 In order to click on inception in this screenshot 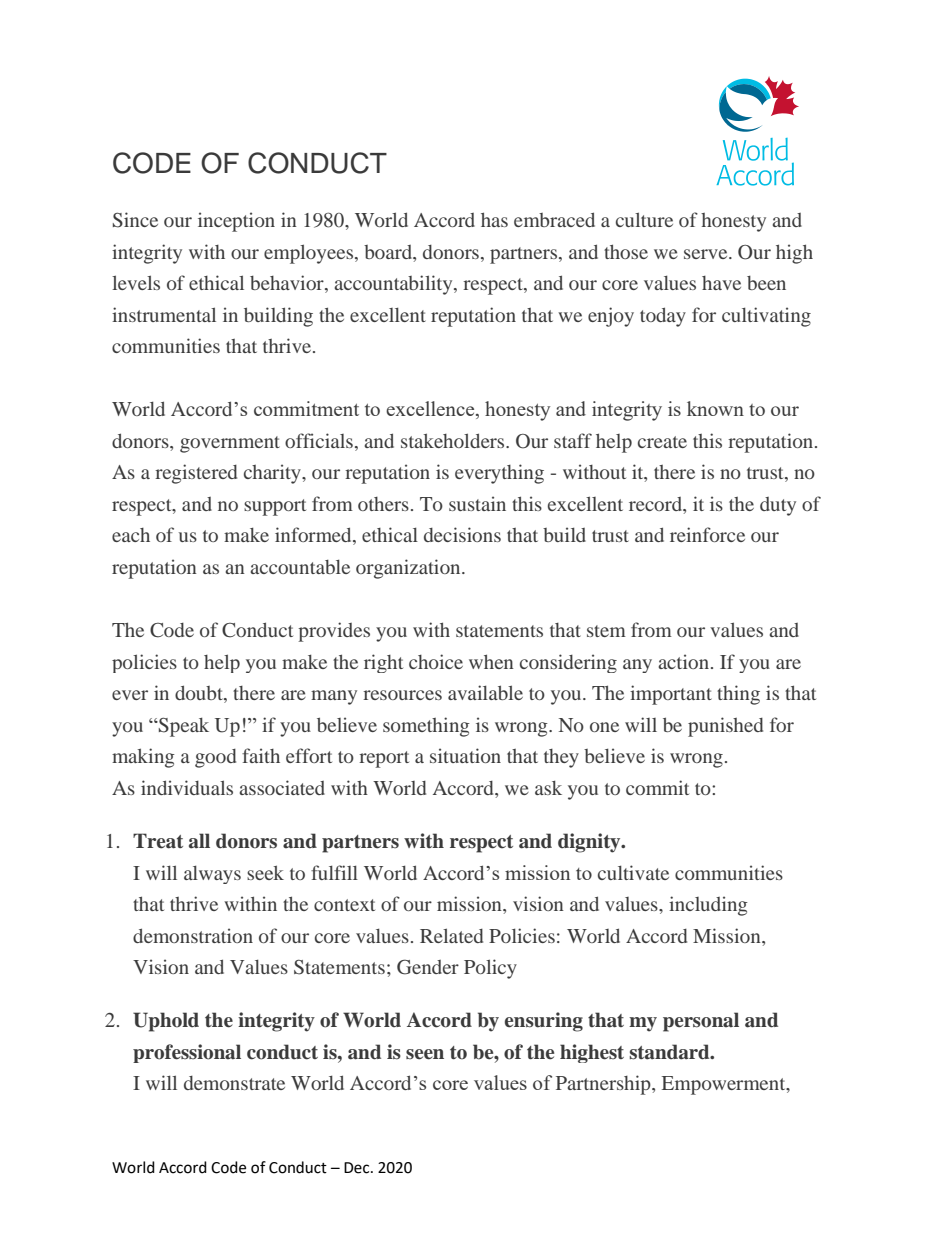, I will do `click(236, 222)`.
